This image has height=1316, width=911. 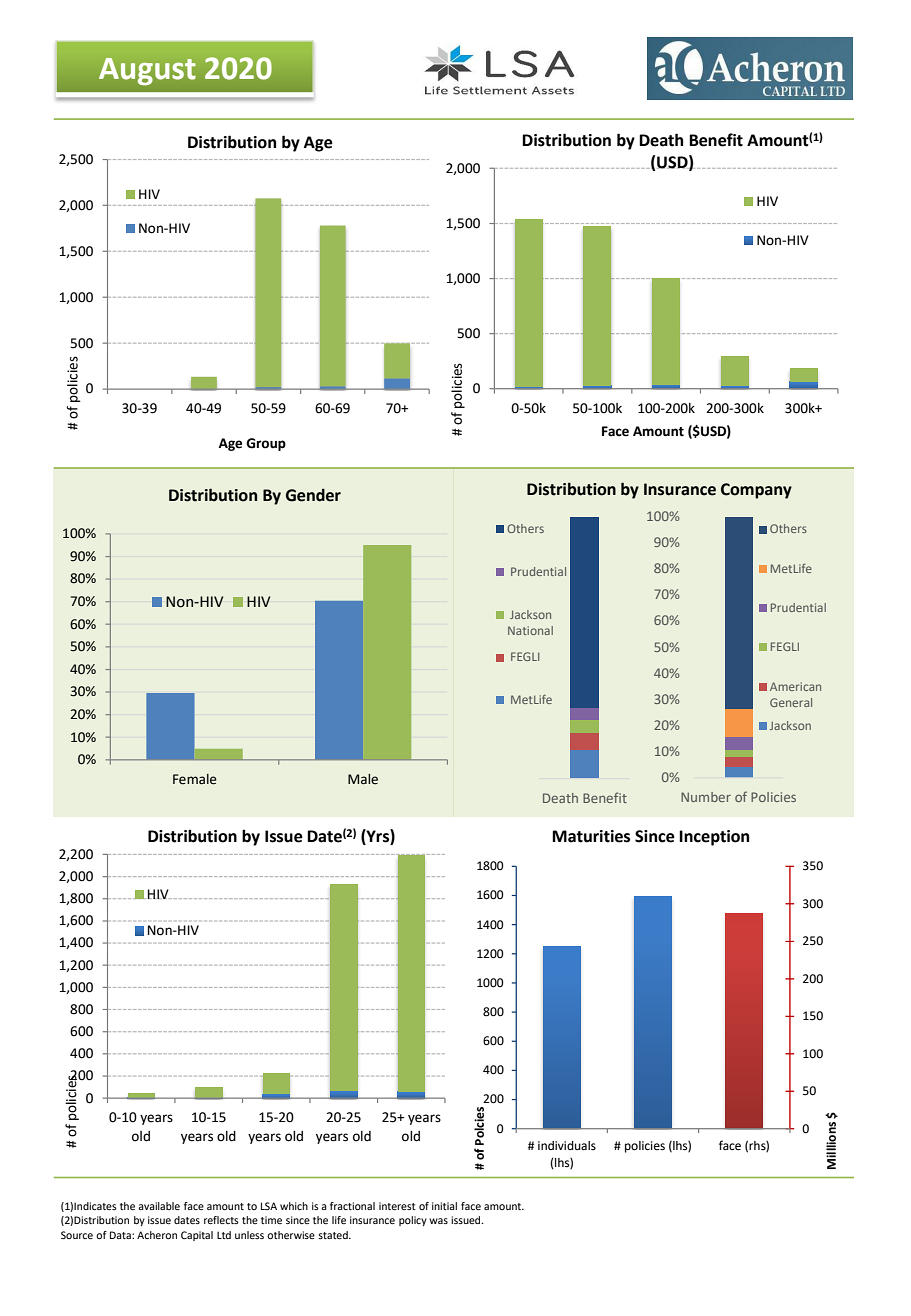 I want to click on Company, so click(x=756, y=491).
